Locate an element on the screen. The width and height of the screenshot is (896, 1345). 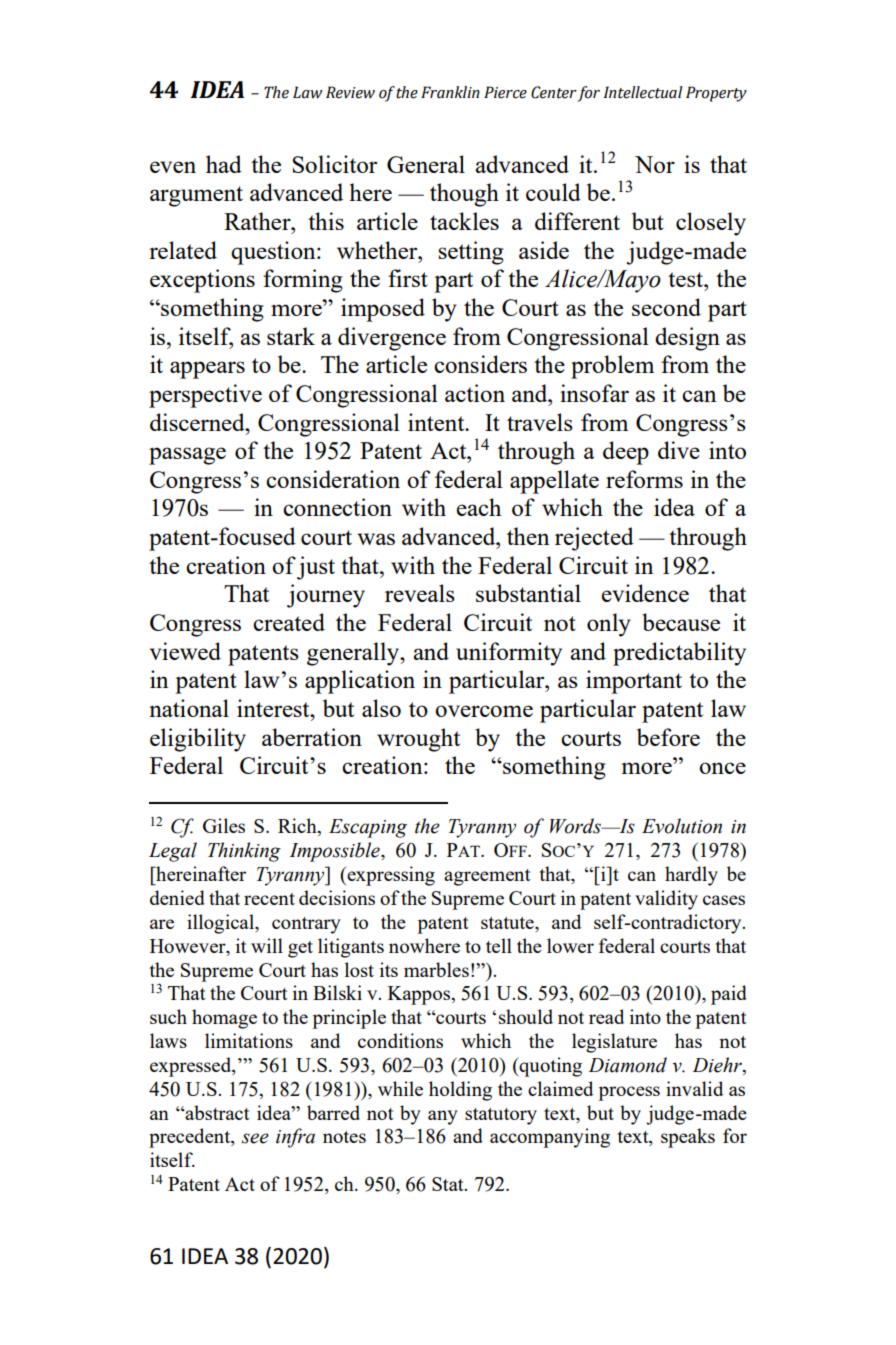
process is located at coordinates (629, 1093).
